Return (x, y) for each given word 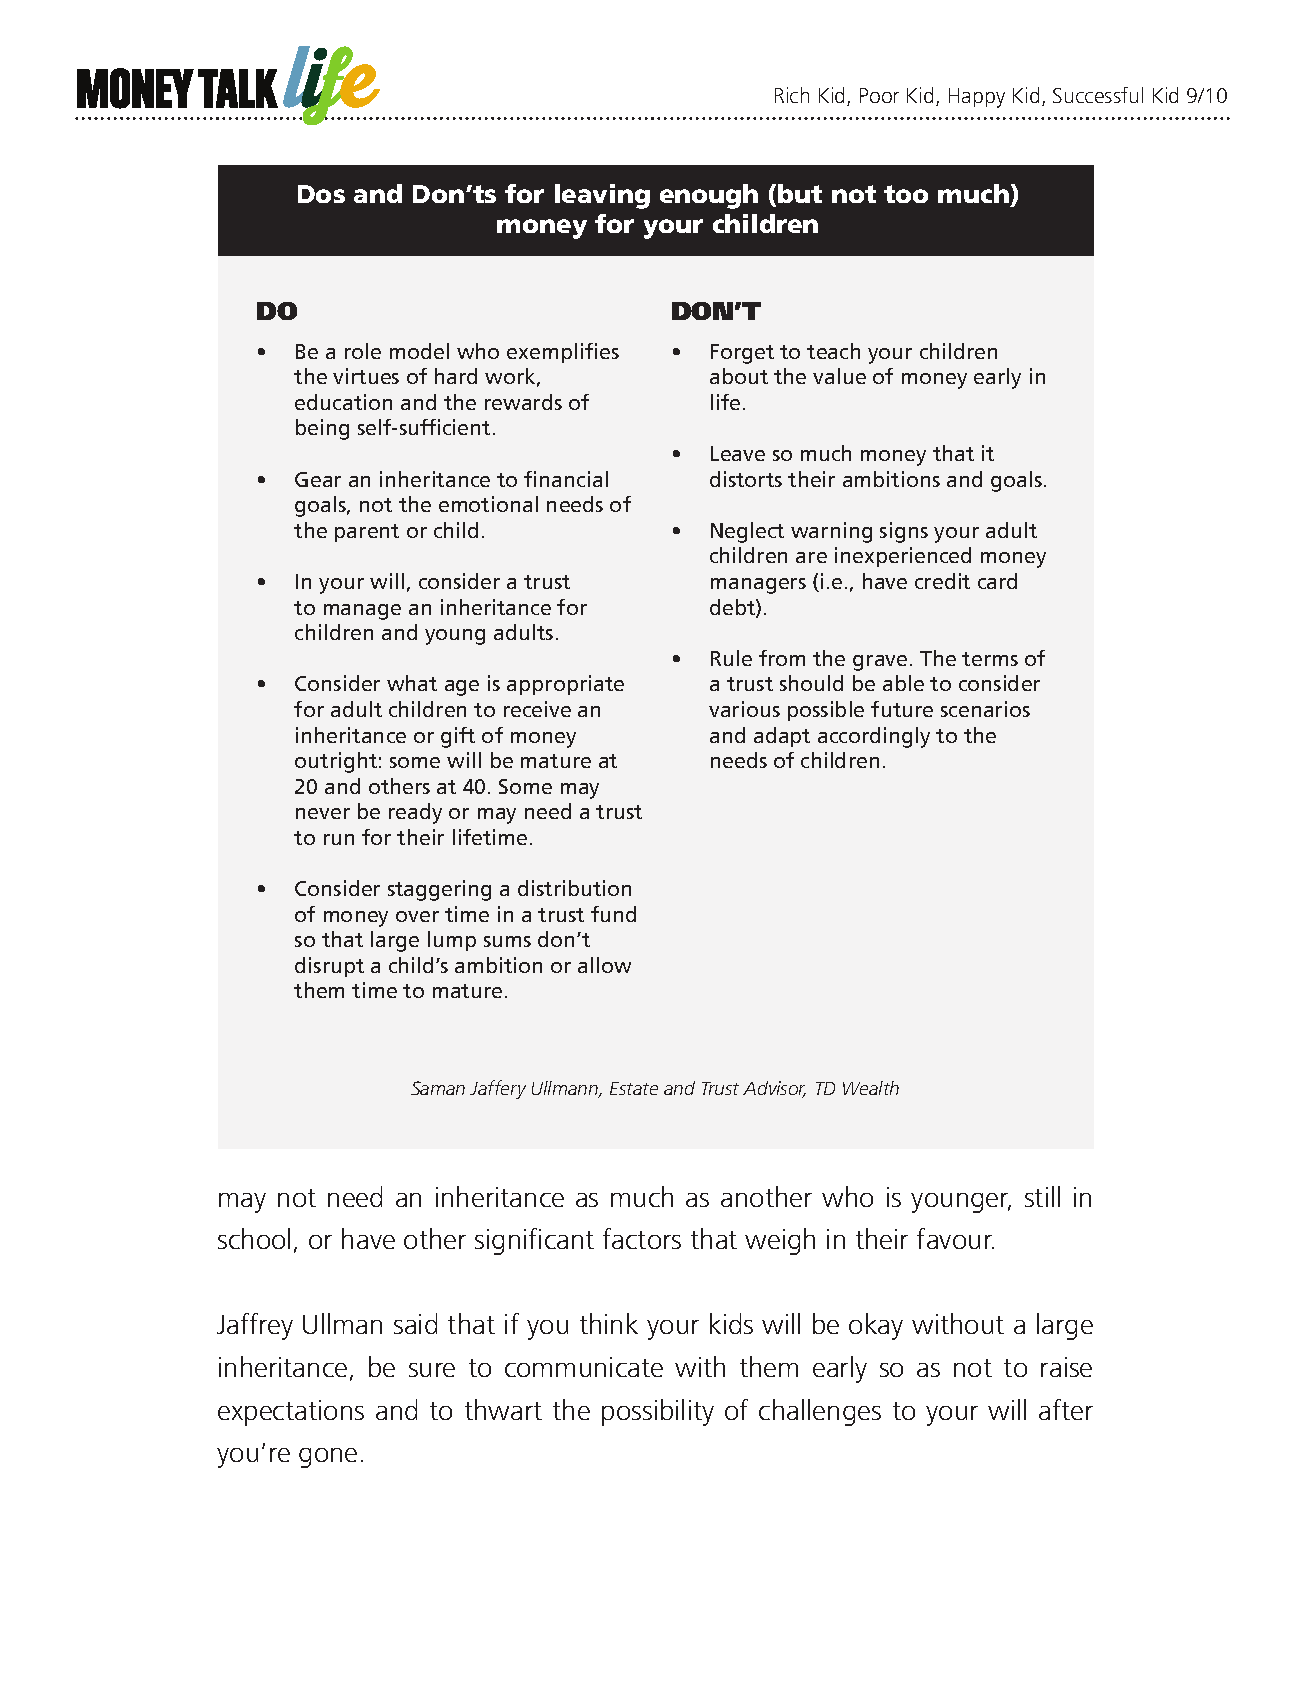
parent (367, 533)
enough (709, 196)
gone (328, 1458)
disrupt (329, 967)
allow (604, 965)
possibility (658, 1412)
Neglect (747, 532)
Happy (977, 98)
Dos (321, 194)
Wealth (871, 1088)
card (997, 581)
